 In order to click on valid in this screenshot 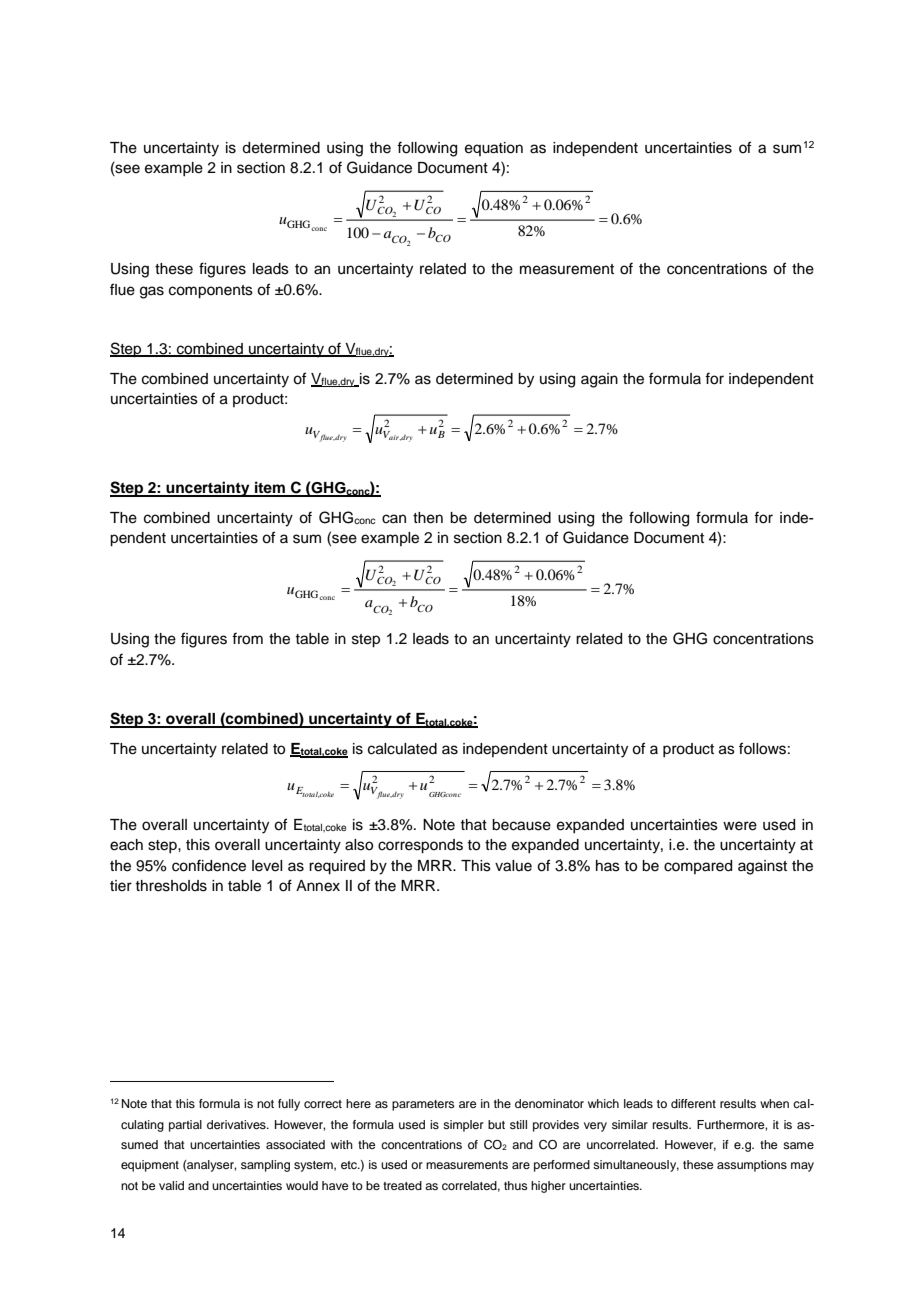, I will do `click(171, 1185)`.
